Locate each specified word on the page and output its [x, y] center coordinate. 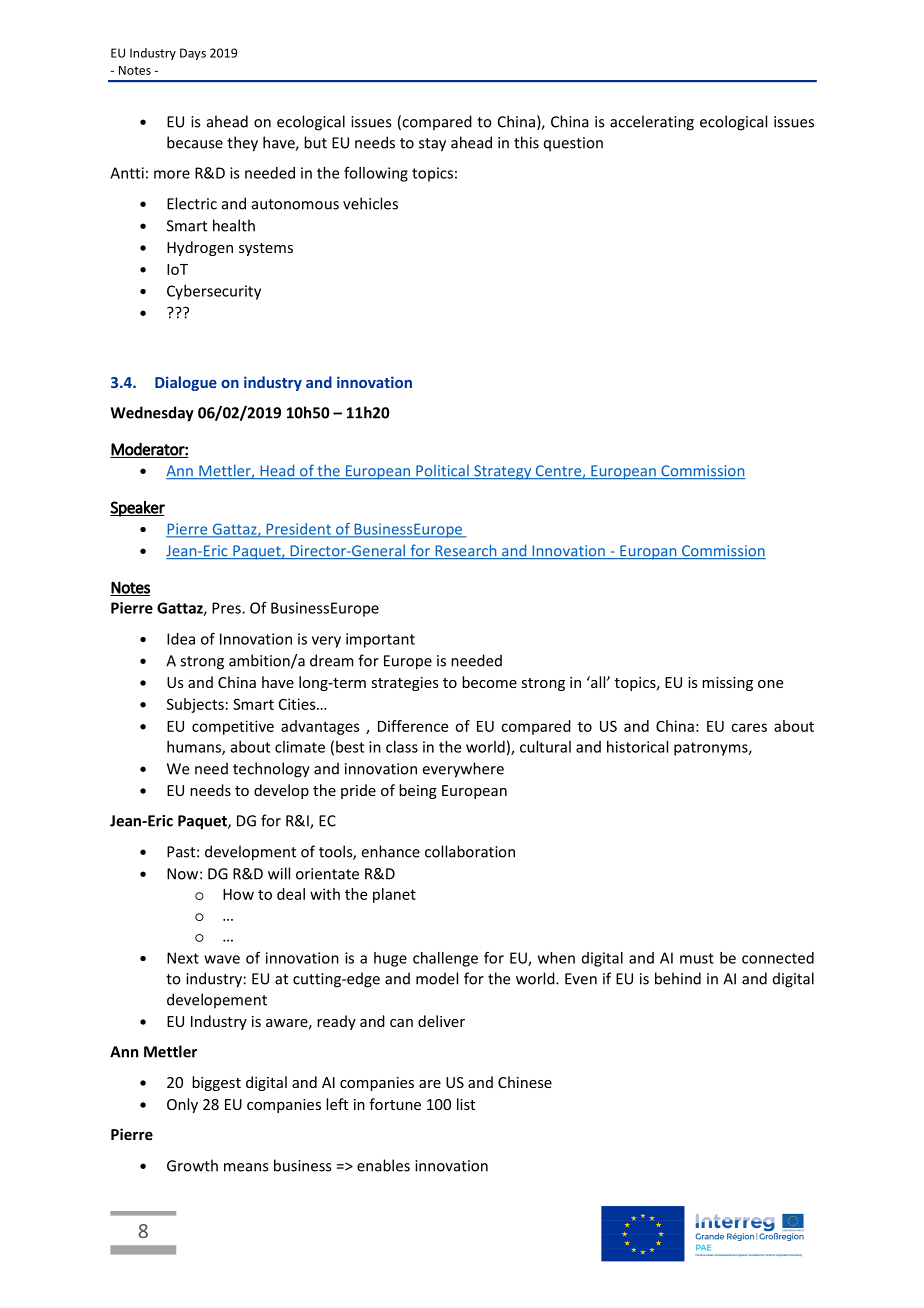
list [466, 1104]
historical [637, 747]
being [418, 791]
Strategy [503, 472]
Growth [192, 1165]
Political [442, 472]
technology [271, 770]
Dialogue [186, 383]
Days [193, 54]
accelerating [652, 123]
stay [432, 145]
